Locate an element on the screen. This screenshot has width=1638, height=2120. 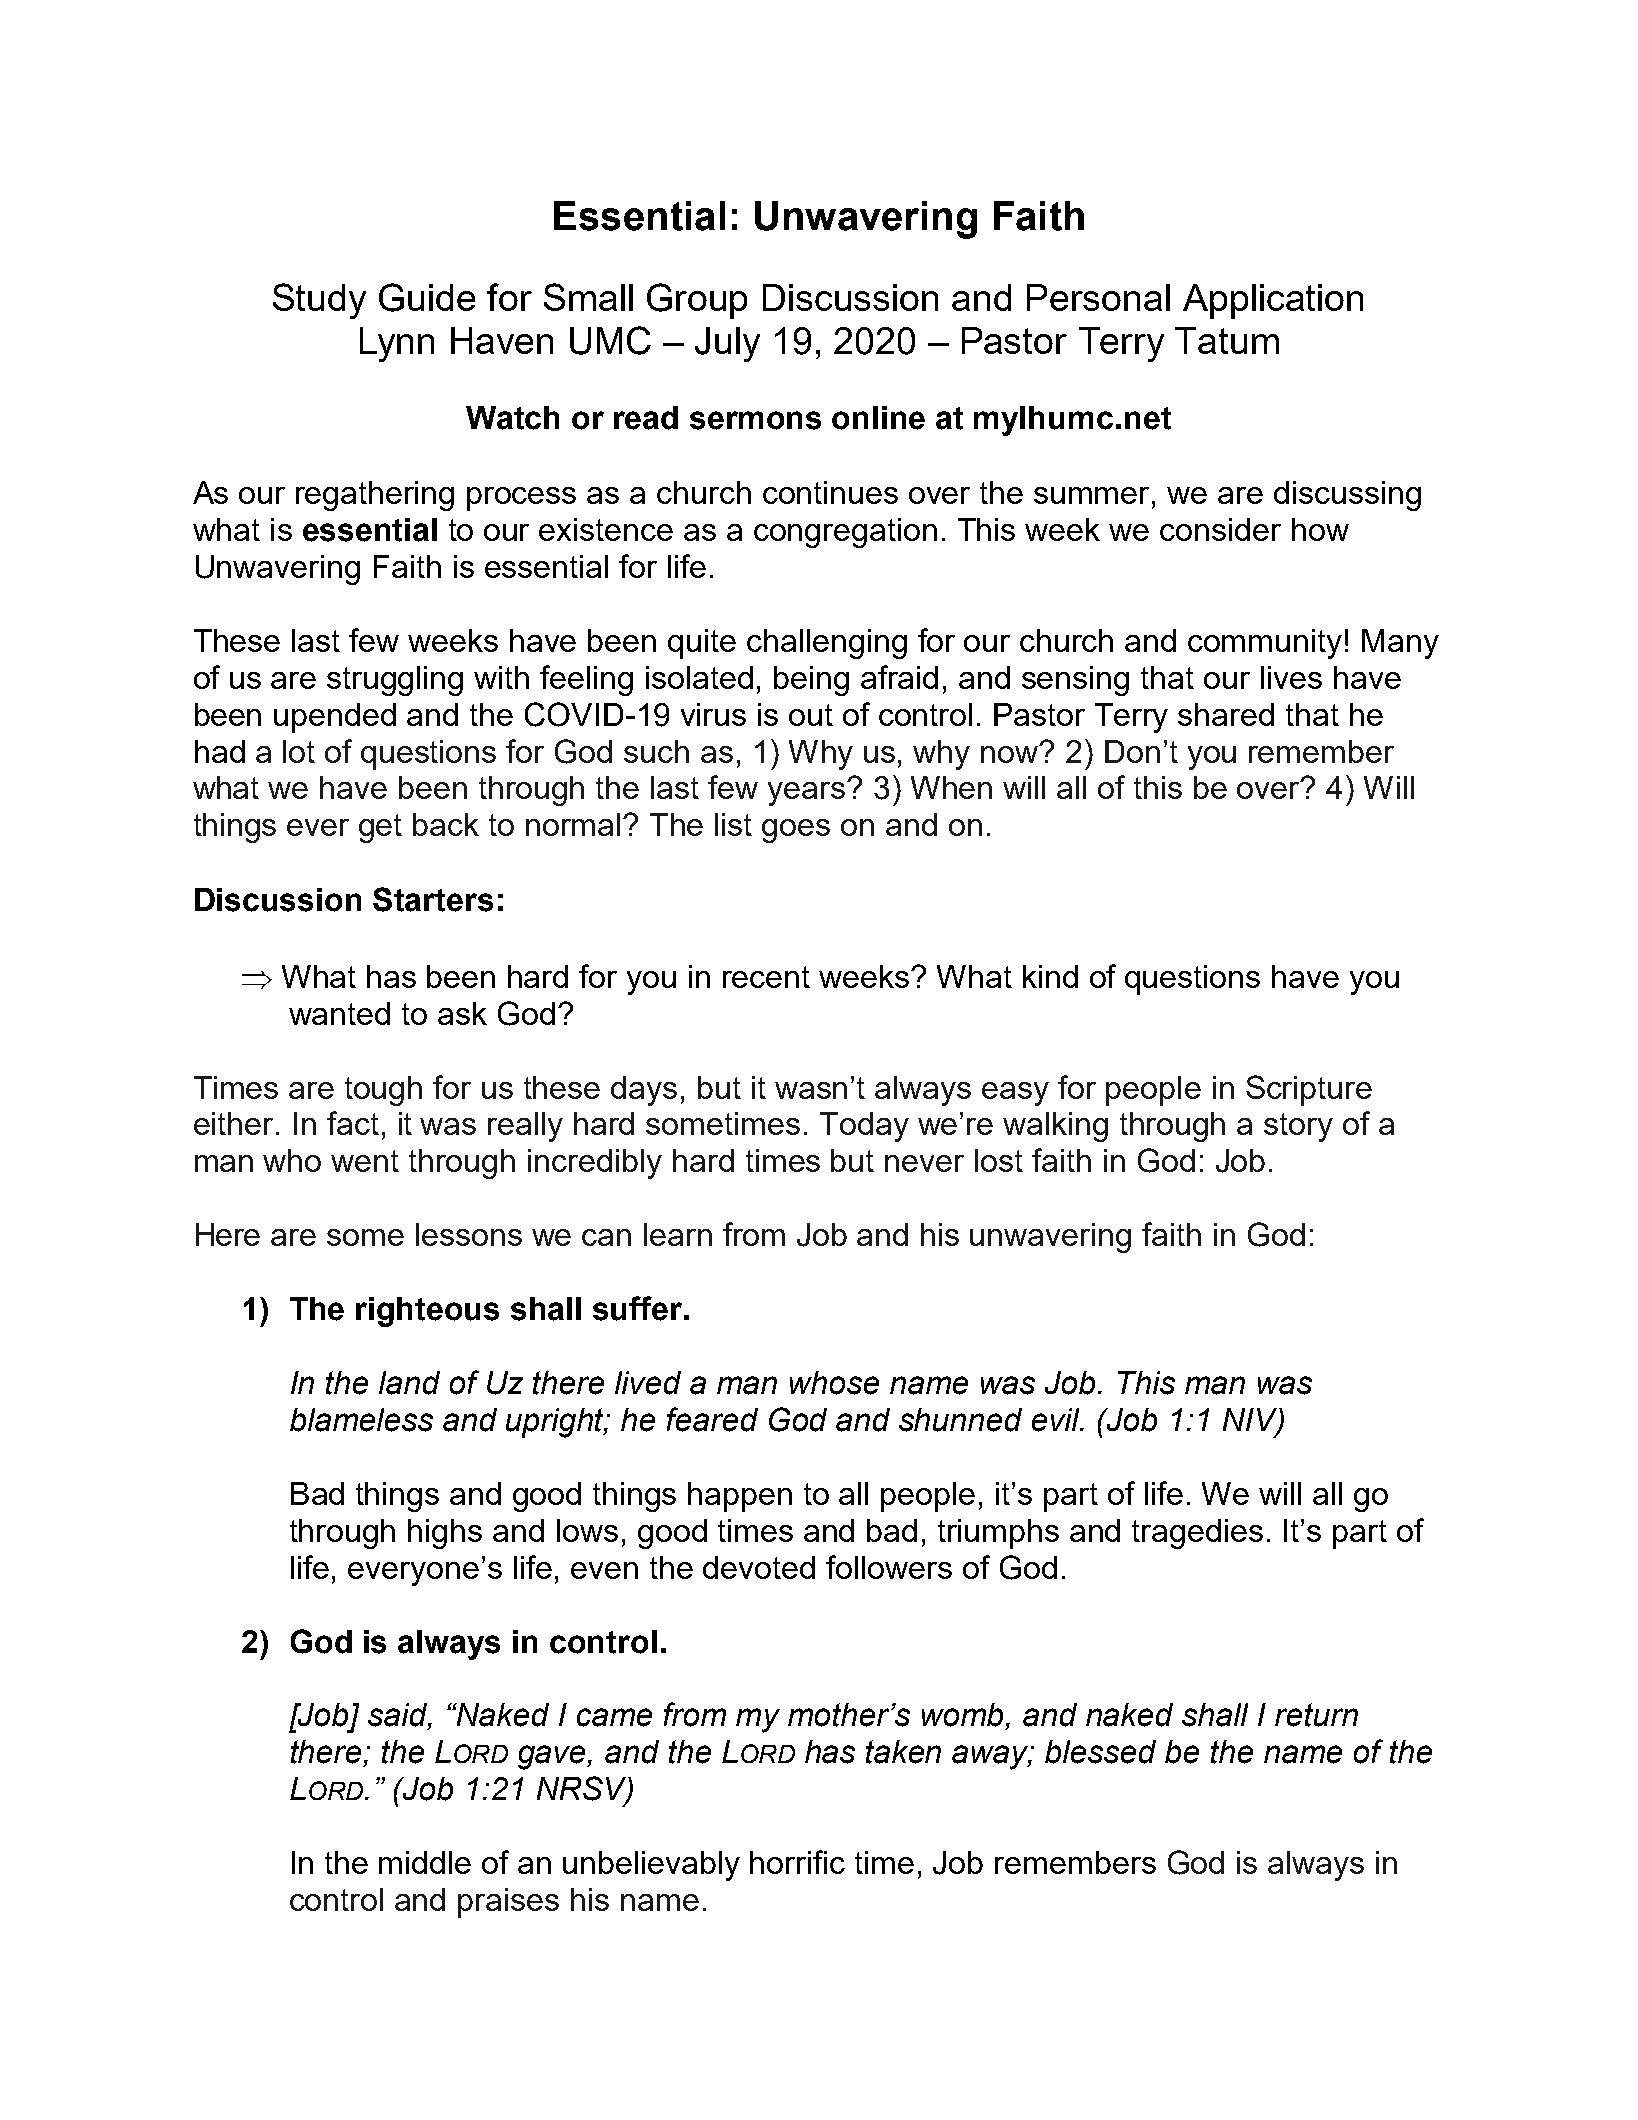
get is located at coordinates (380, 828).
